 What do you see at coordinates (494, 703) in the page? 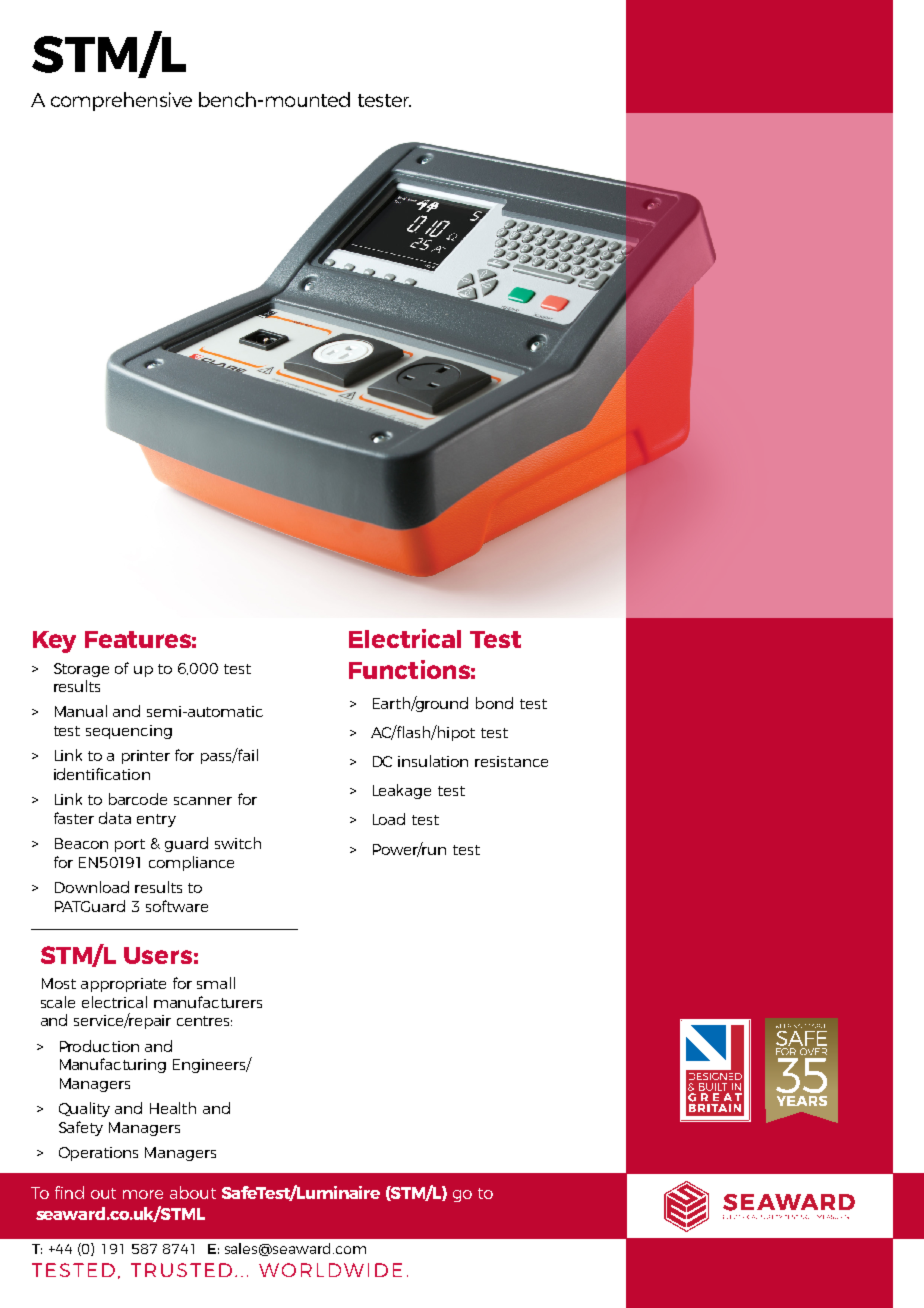
I see `bond` at bounding box center [494, 703].
